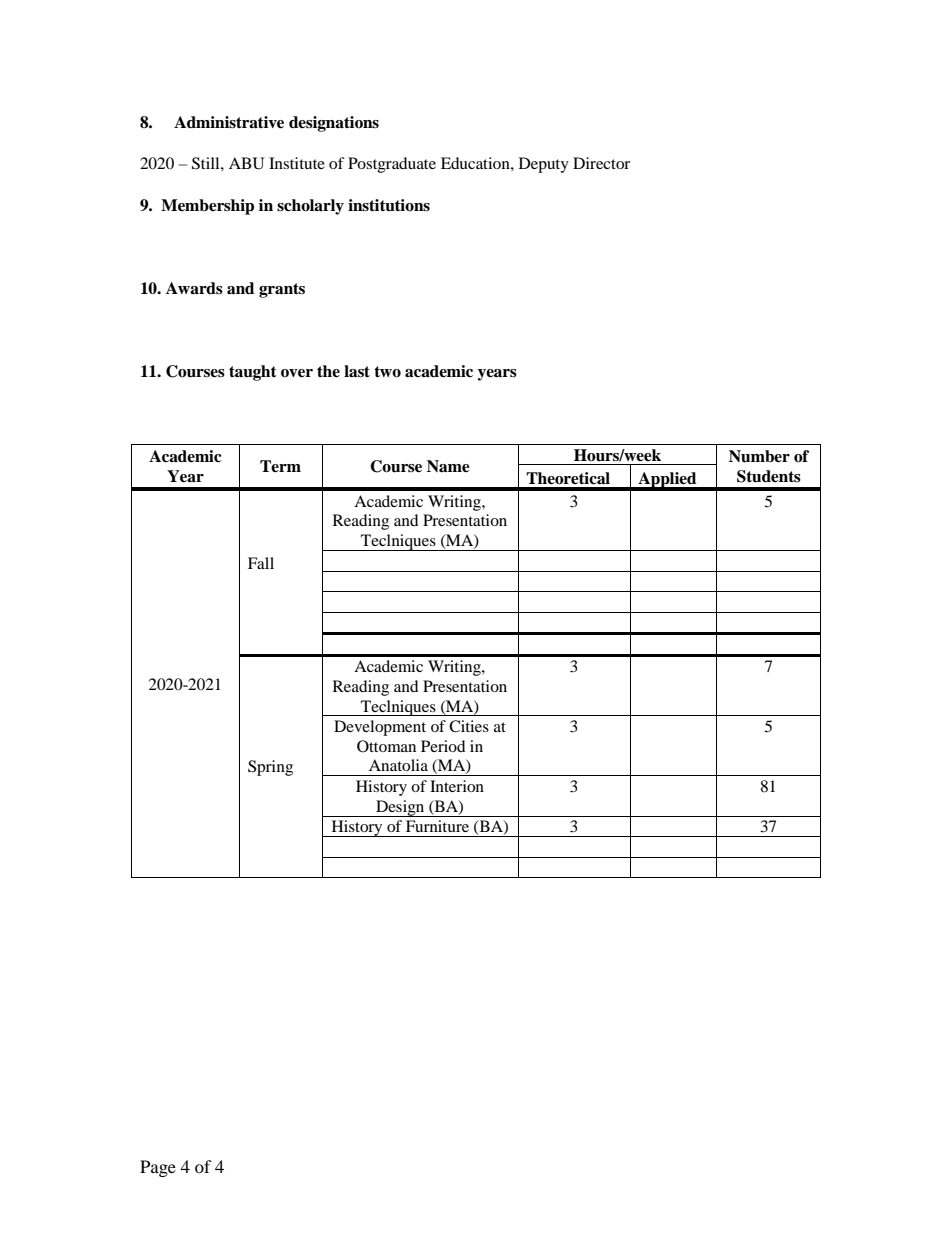  What do you see at coordinates (448, 466) in the screenshot?
I see `Name` at bounding box center [448, 466].
